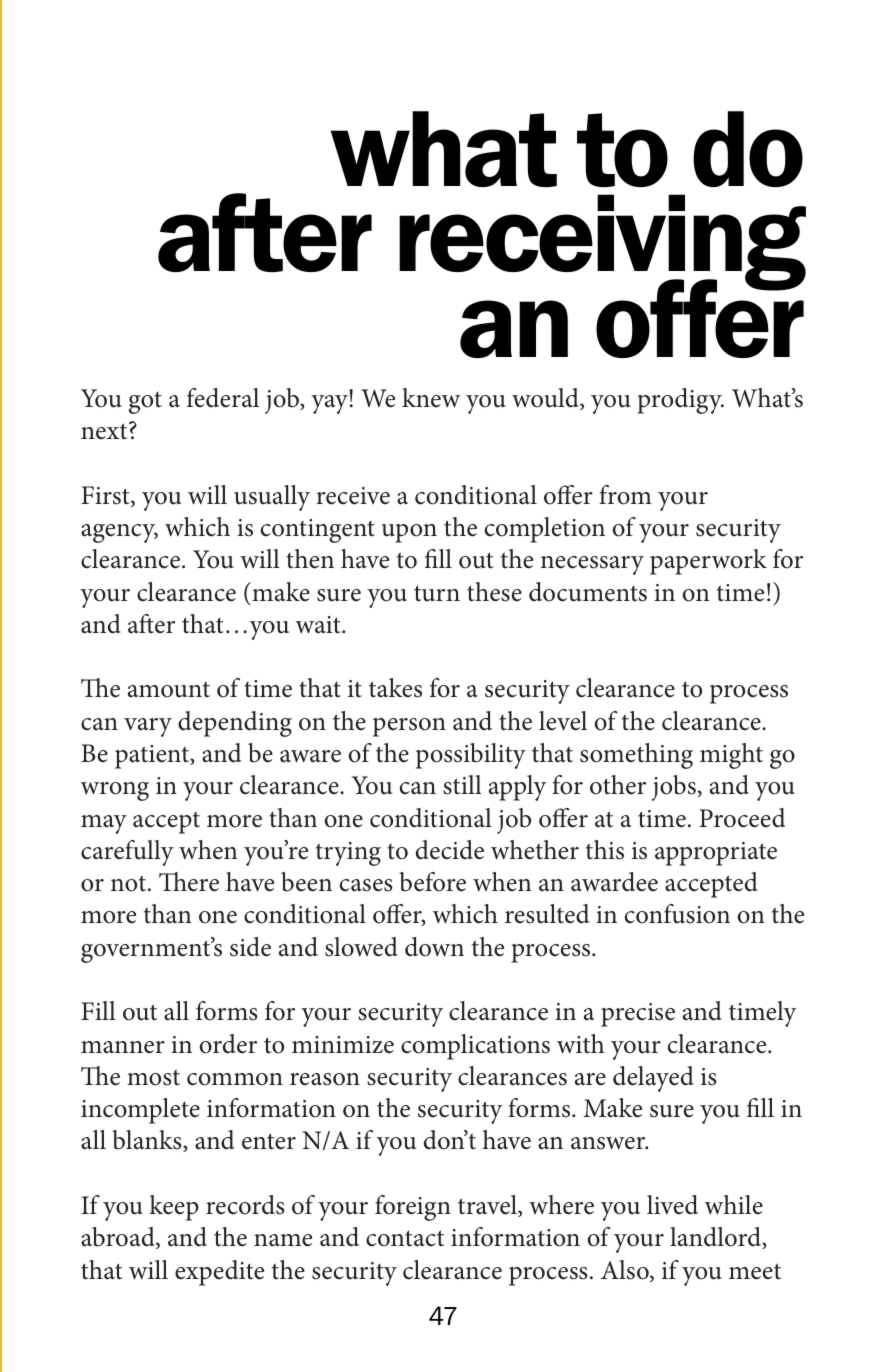 This screenshot has height=1372, width=887. I want to click on precise, so click(638, 1015).
